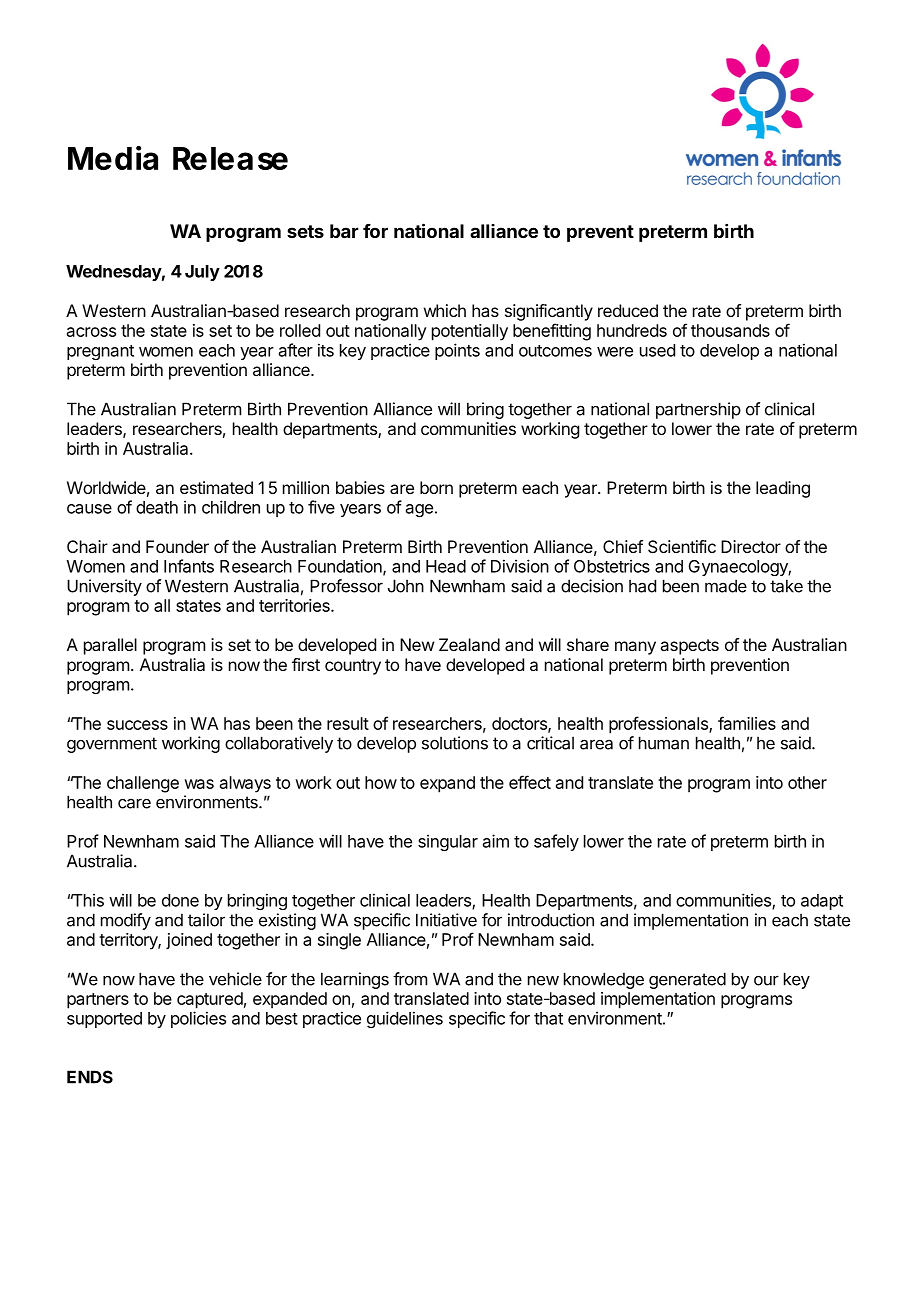  Describe the element at coordinates (730, 330) in the page. I see `thousands` at that location.
